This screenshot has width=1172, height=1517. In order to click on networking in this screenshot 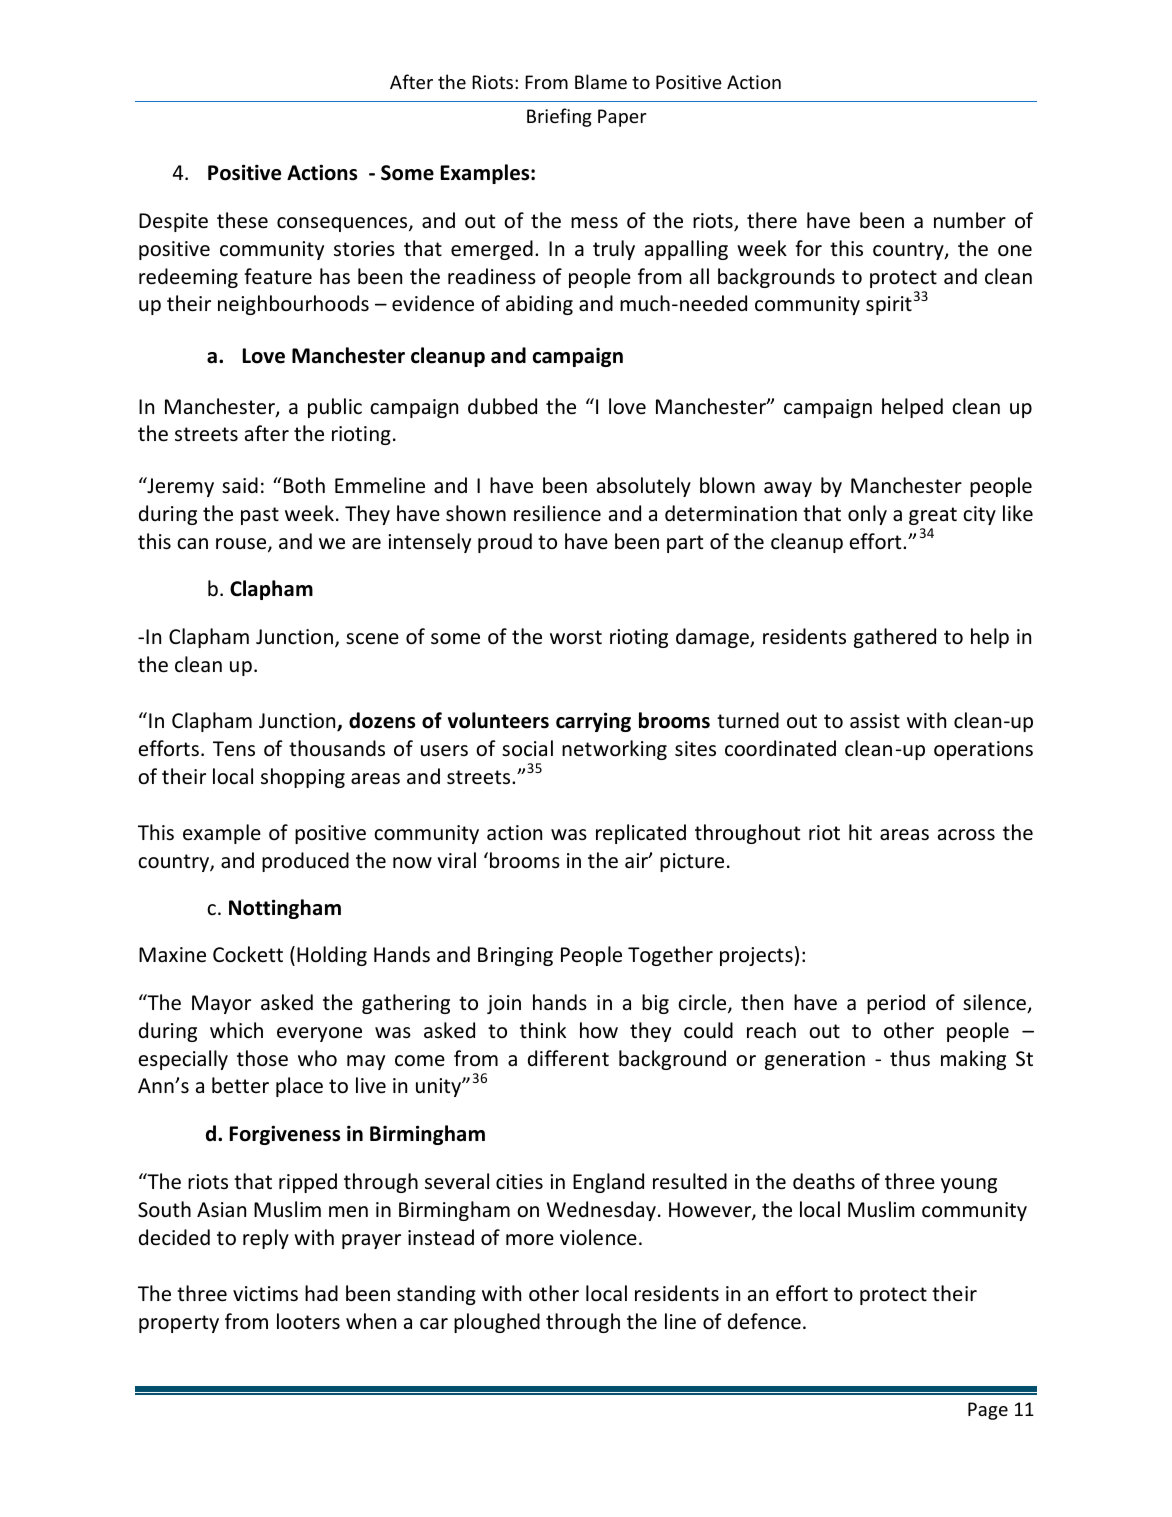, I will do `click(614, 750)`.
